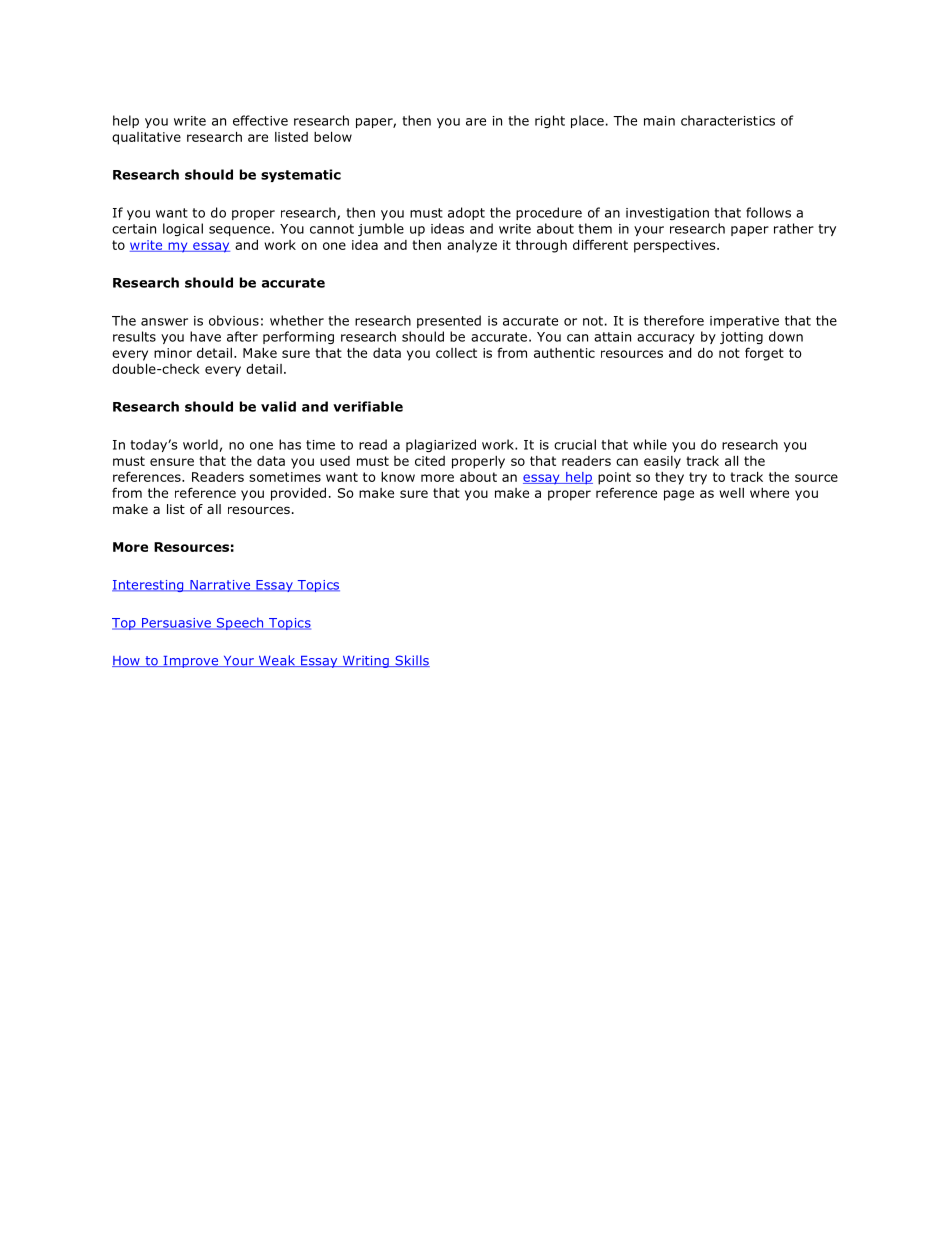 This page has width=952, height=1233. What do you see at coordinates (472, 246) in the page?
I see `analyze` at bounding box center [472, 246].
